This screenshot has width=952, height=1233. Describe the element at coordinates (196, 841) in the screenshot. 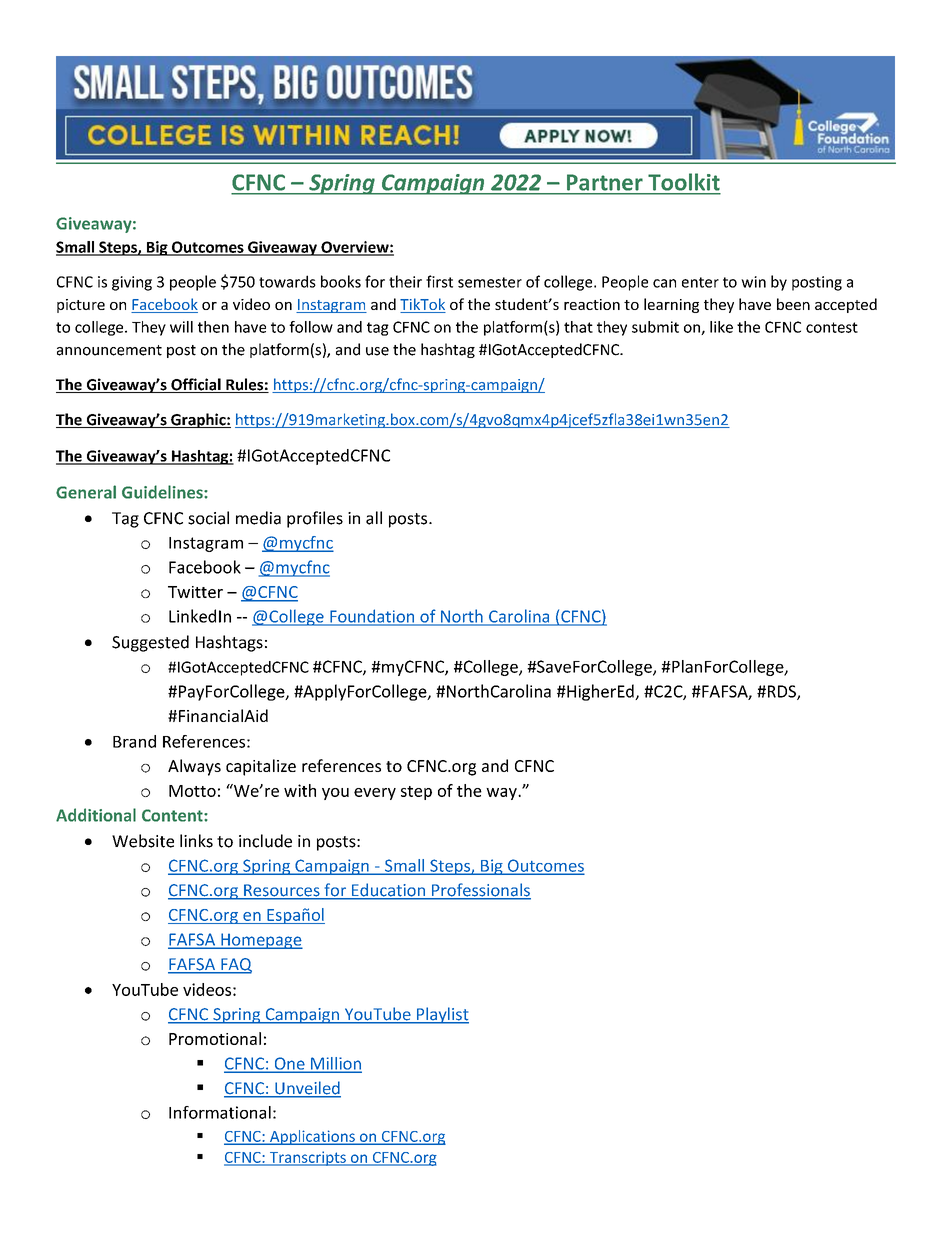

I see `links` at that location.
